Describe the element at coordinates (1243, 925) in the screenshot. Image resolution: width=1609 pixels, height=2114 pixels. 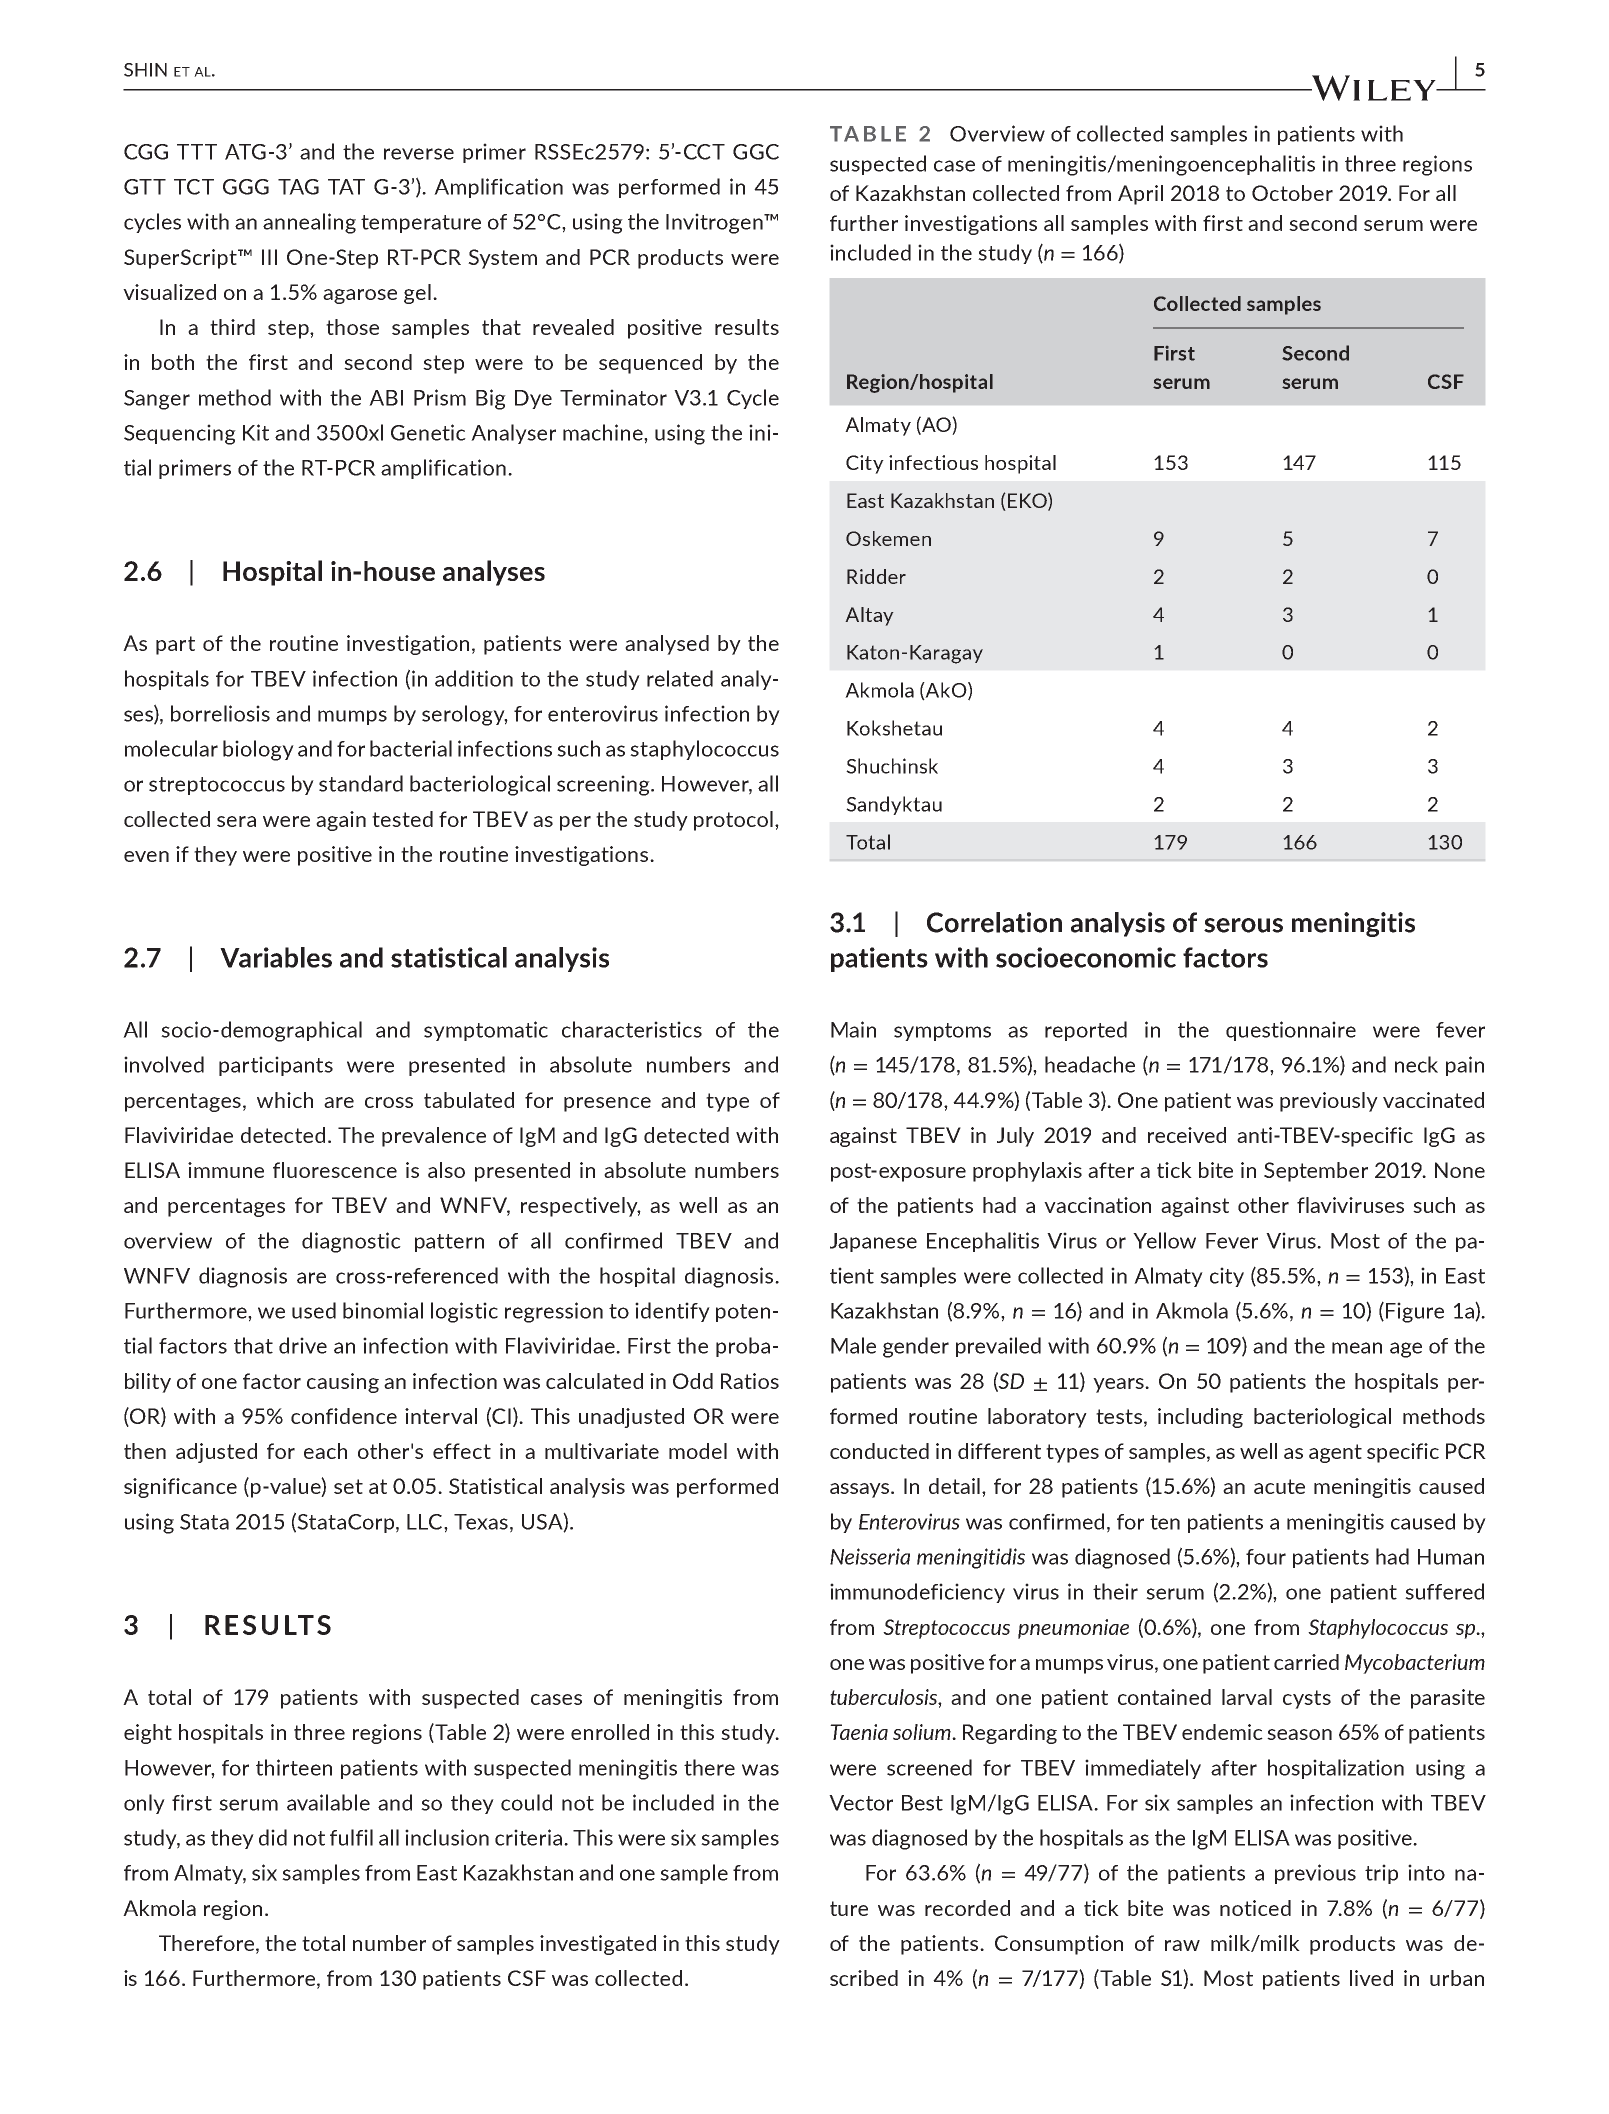
I see `serous` at that location.
